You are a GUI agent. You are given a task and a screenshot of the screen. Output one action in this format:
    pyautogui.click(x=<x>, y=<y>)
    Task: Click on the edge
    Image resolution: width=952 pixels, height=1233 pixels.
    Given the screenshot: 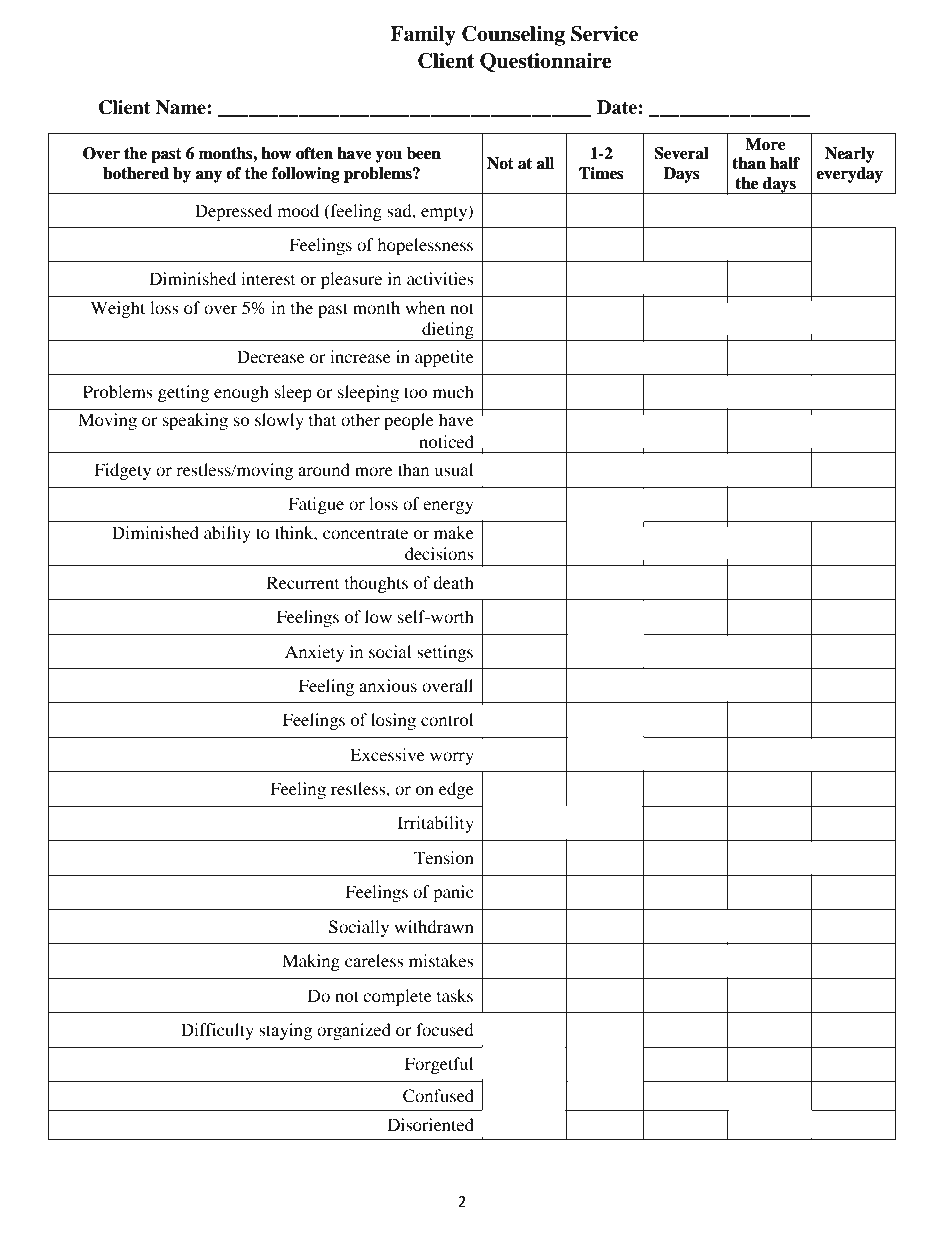 What is the action you would take?
    pyautogui.click(x=456, y=790)
